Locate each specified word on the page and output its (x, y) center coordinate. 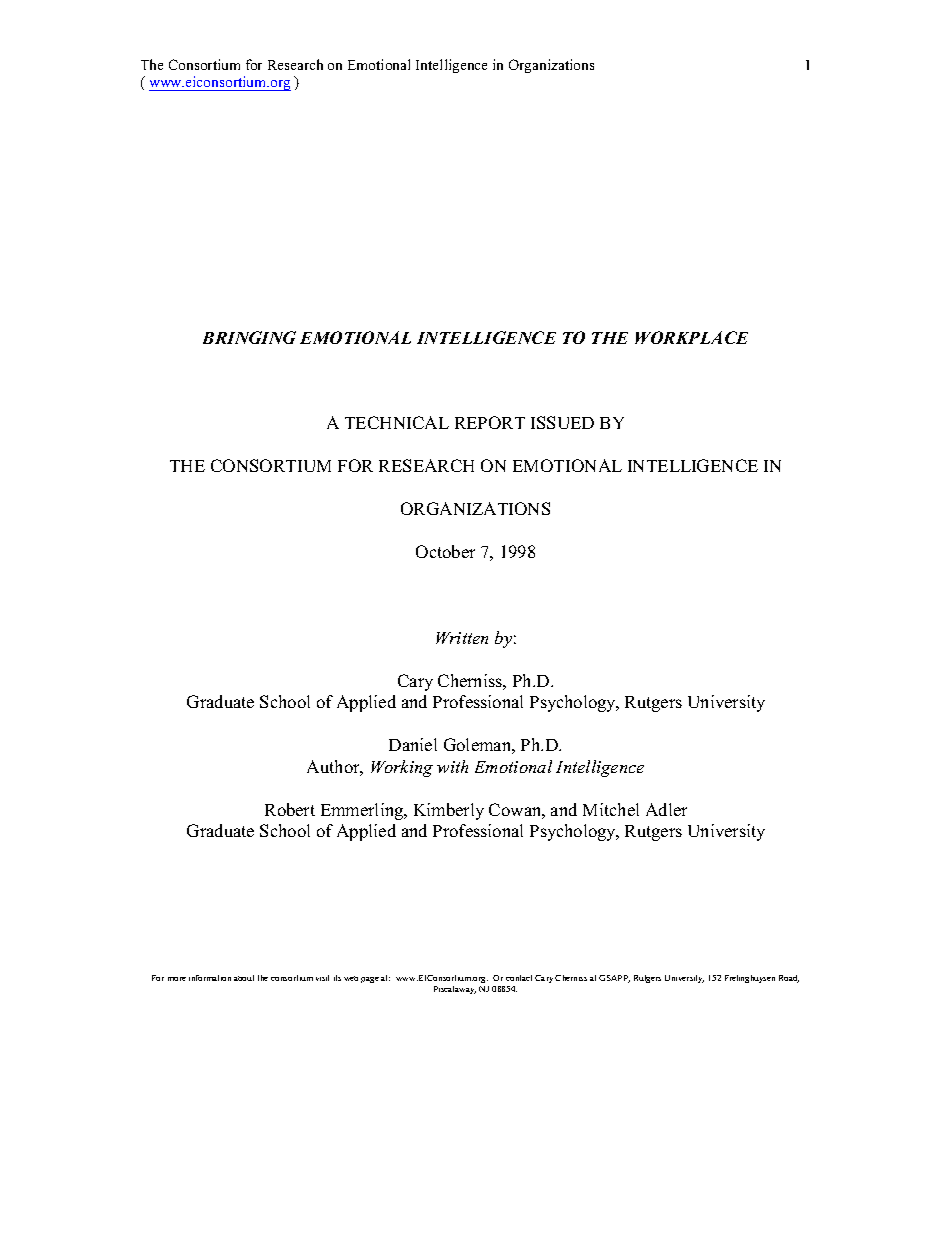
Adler (666, 809)
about (244, 978)
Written (462, 638)
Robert (290, 809)
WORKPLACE (691, 337)
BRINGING (249, 337)
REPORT (490, 422)
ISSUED (562, 422)
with (452, 766)
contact (519, 978)
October (445, 551)
